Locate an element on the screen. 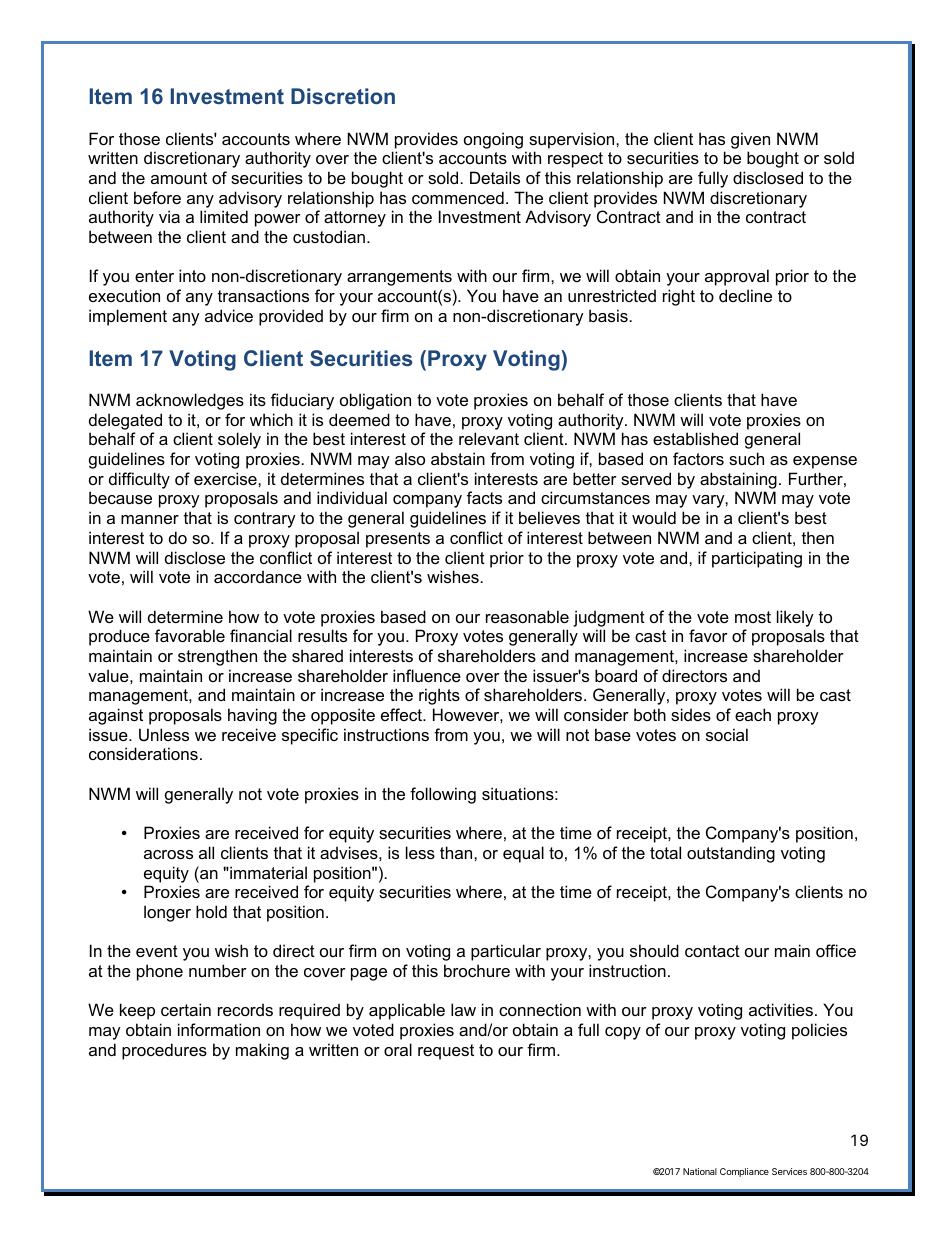 The image size is (952, 1233). such is located at coordinates (746, 458).
